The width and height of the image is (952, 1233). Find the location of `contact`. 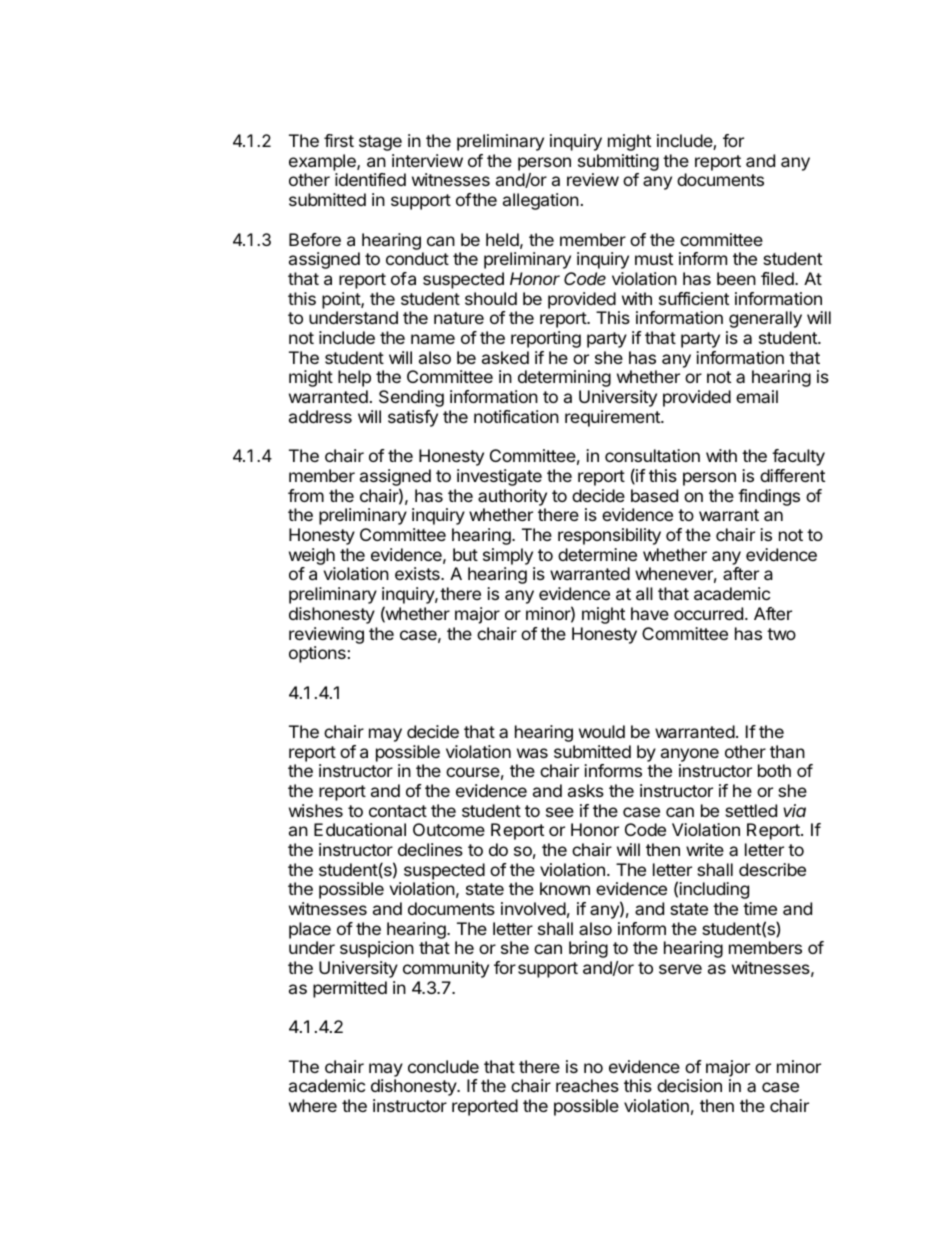

contact is located at coordinates (398, 811).
